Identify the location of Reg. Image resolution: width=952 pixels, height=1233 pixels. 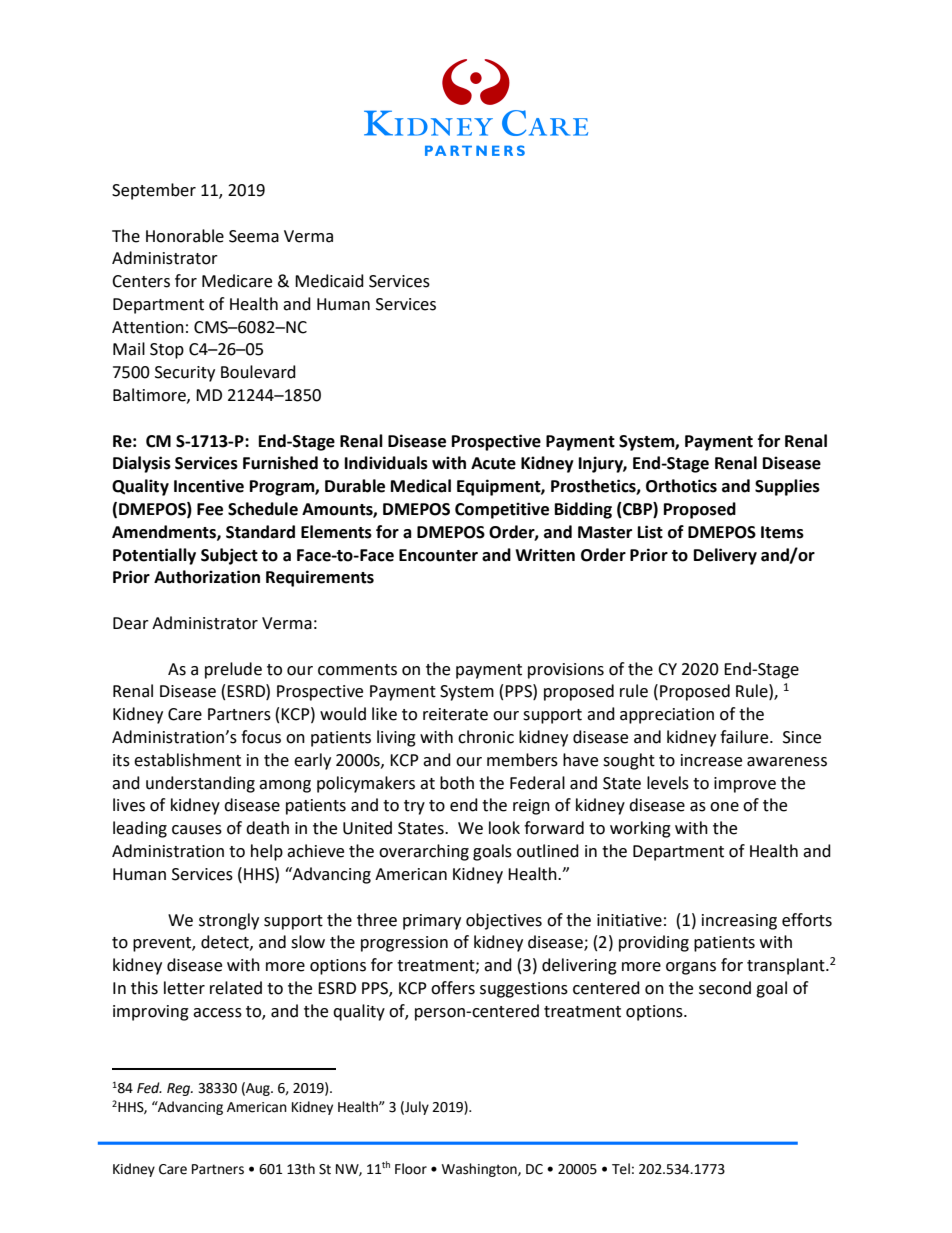
(180, 1089).
